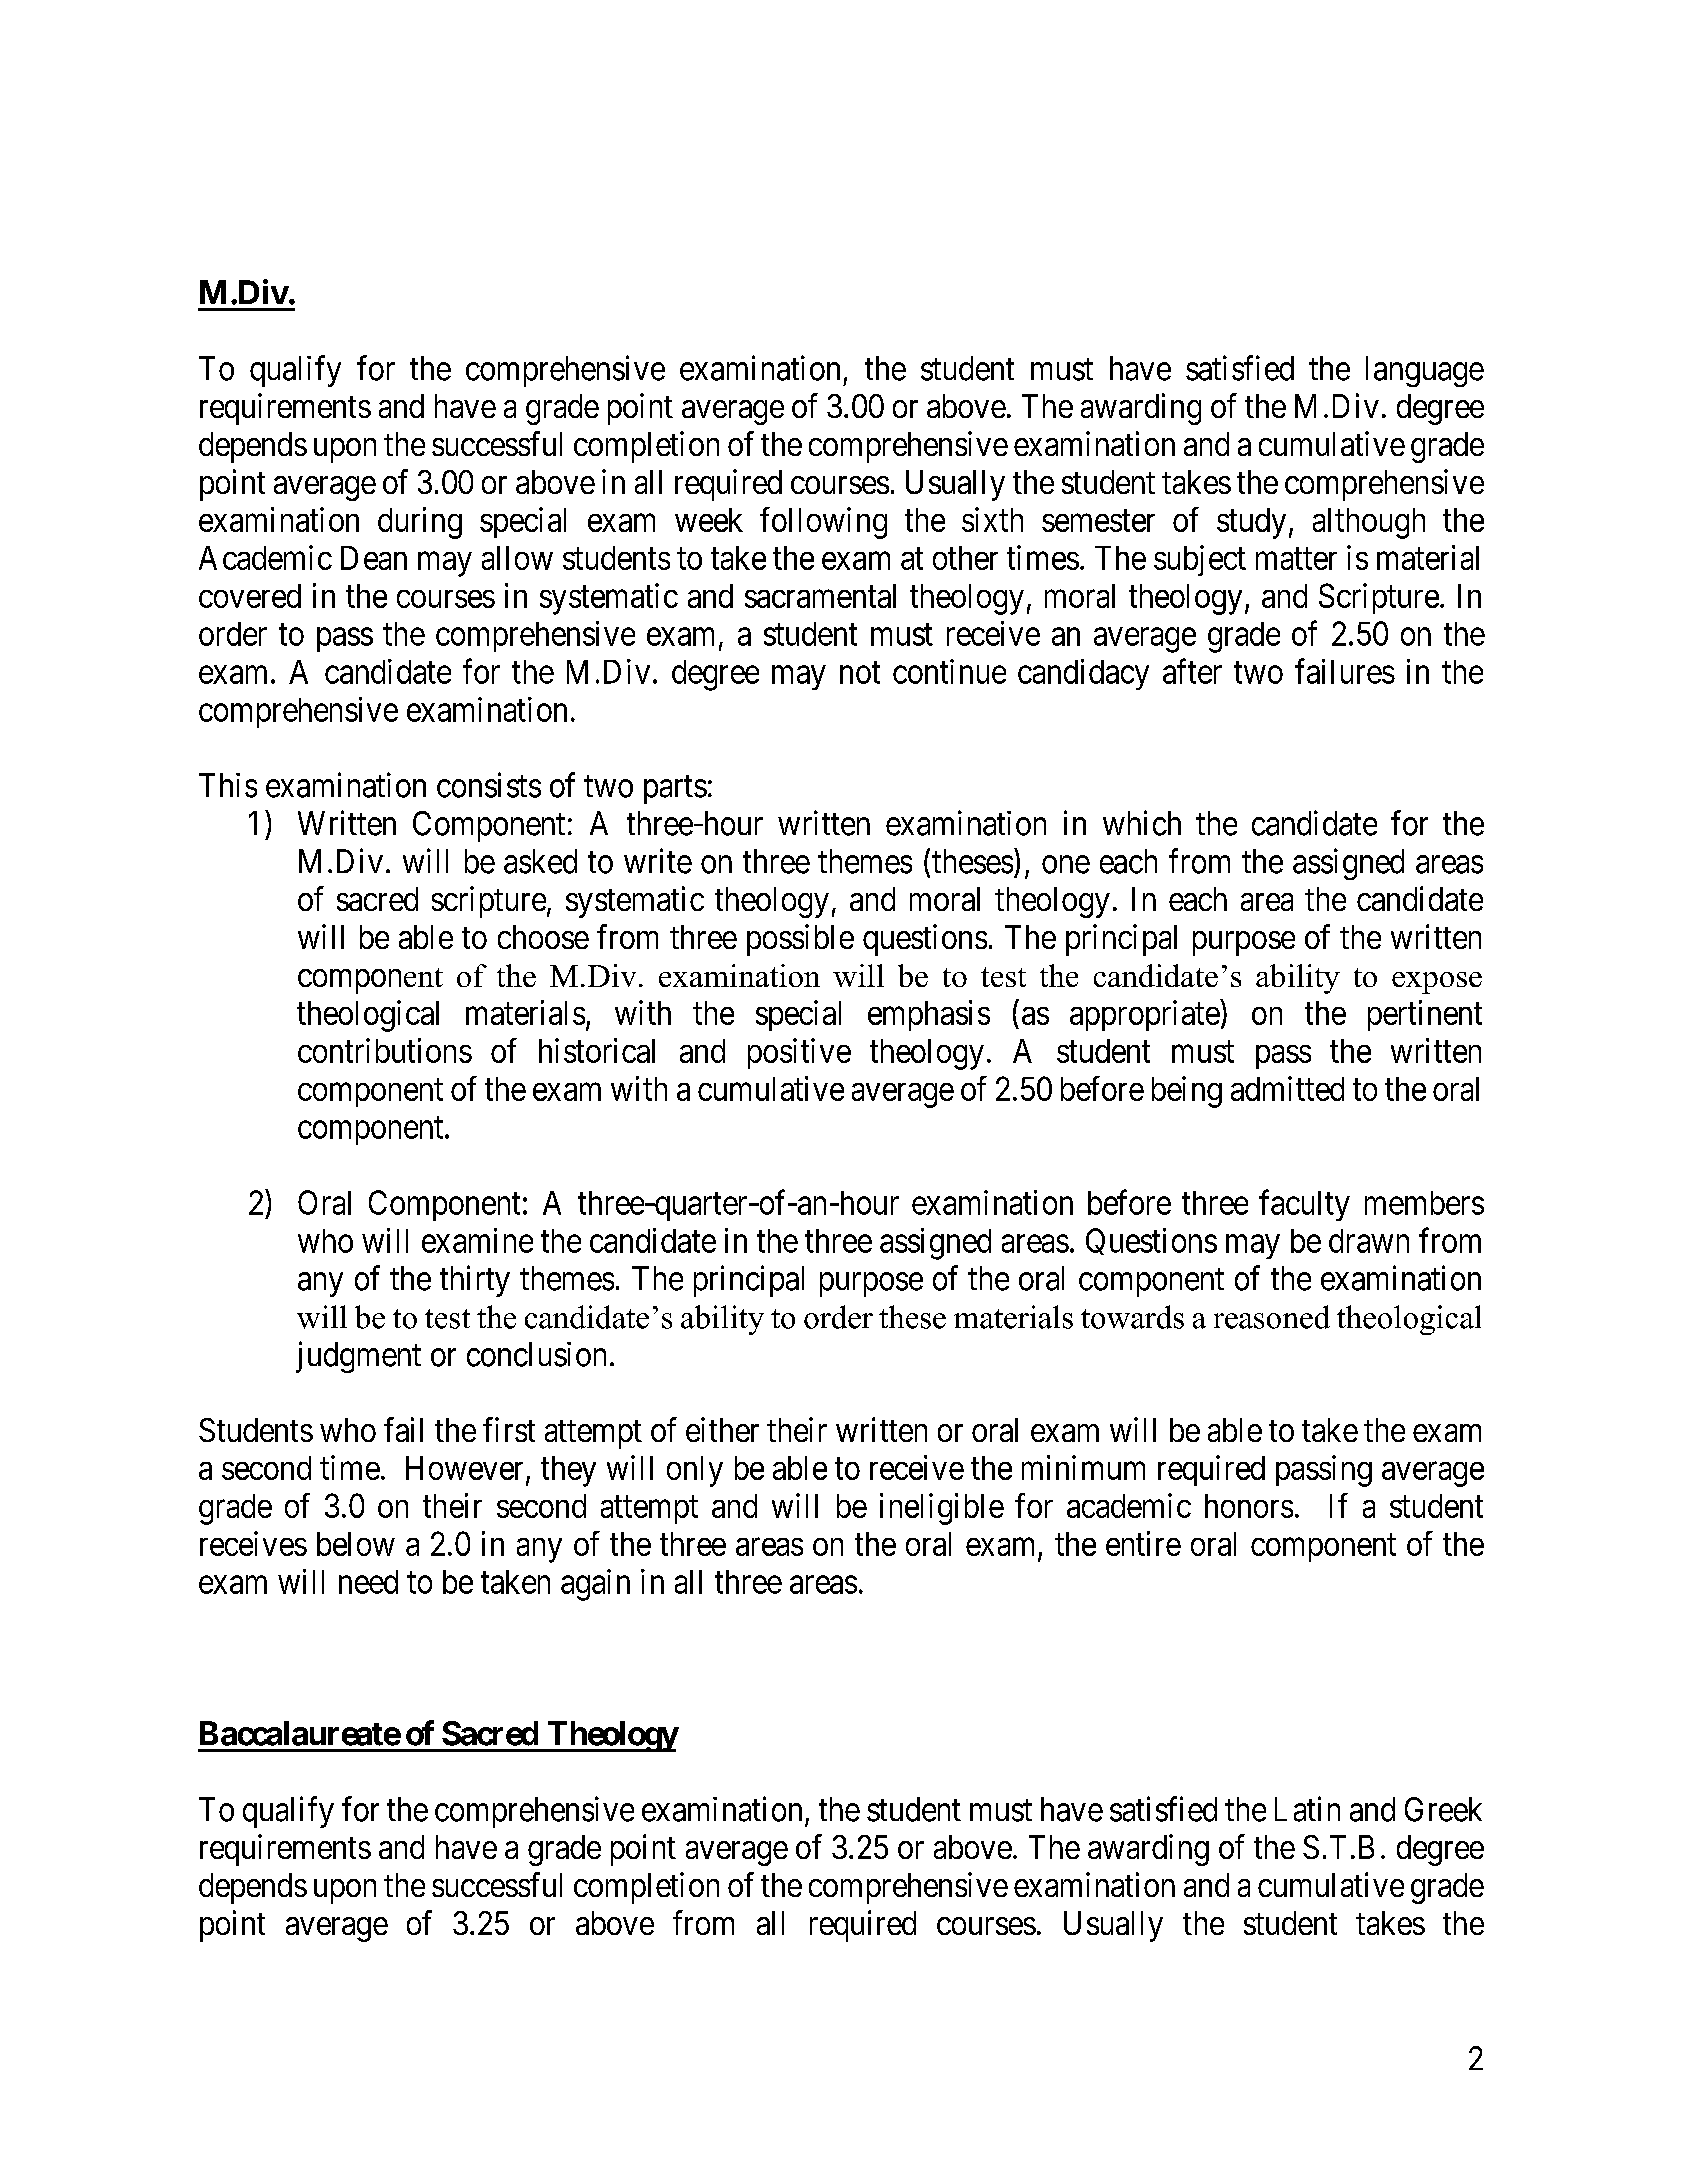  What do you see at coordinates (420, 523) in the page?
I see `during` at bounding box center [420, 523].
